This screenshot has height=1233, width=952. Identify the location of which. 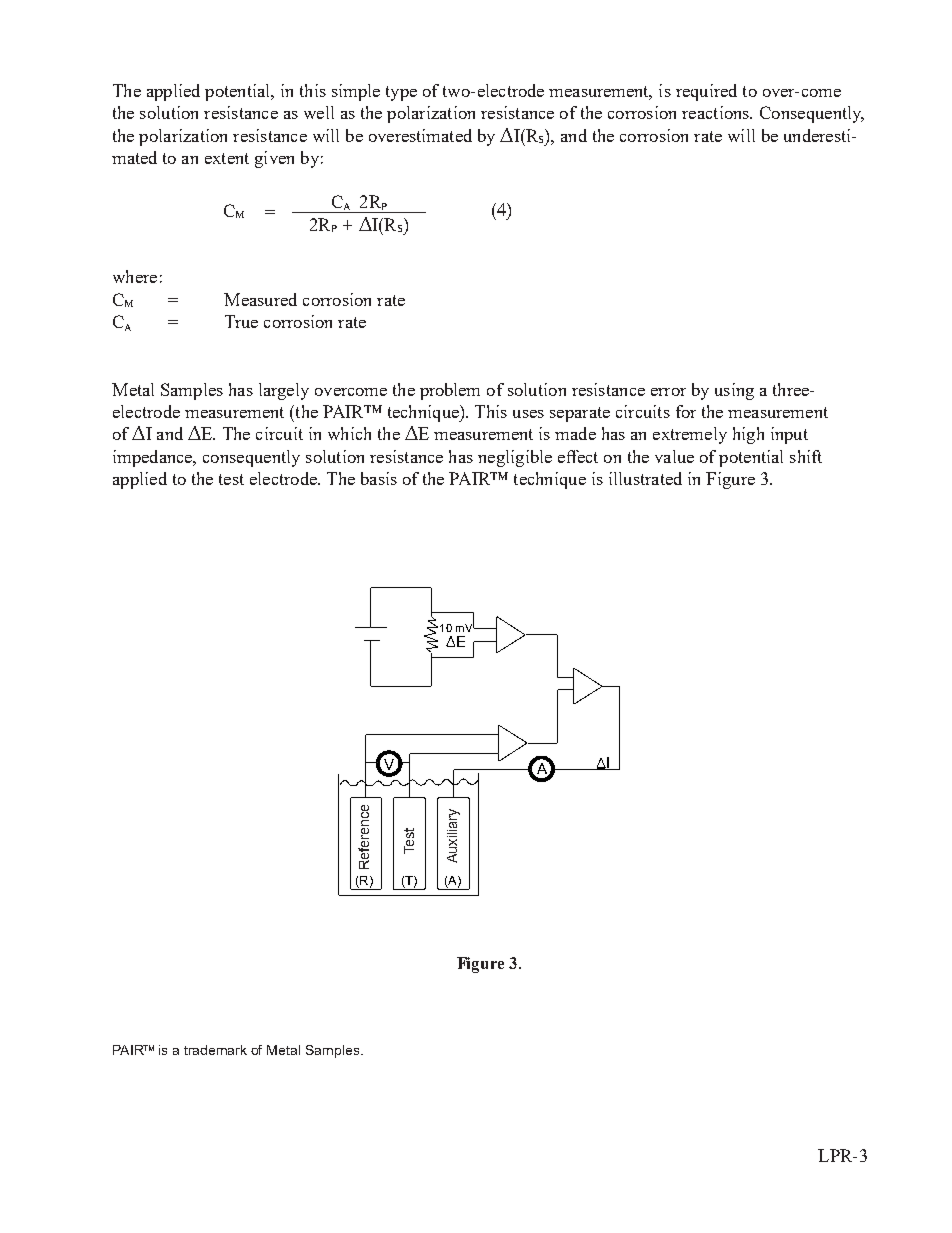
(349, 433).
